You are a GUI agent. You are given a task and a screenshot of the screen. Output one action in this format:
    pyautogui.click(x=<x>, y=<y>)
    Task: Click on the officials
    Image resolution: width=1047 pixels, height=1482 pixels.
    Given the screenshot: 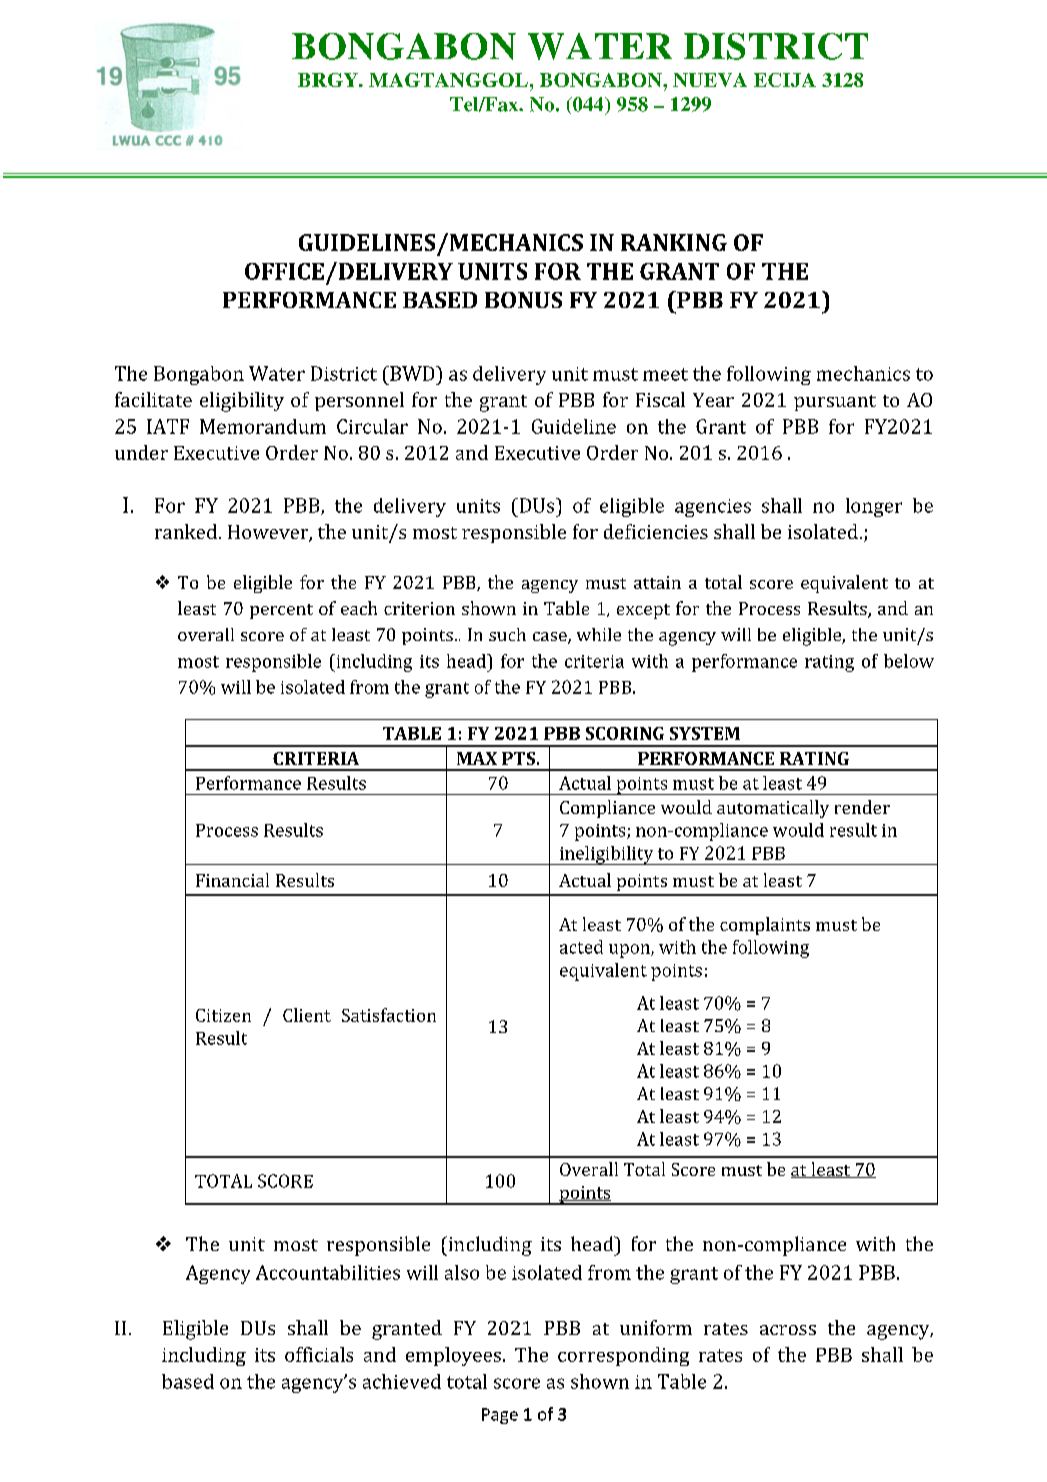 What is the action you would take?
    pyautogui.click(x=319, y=1354)
